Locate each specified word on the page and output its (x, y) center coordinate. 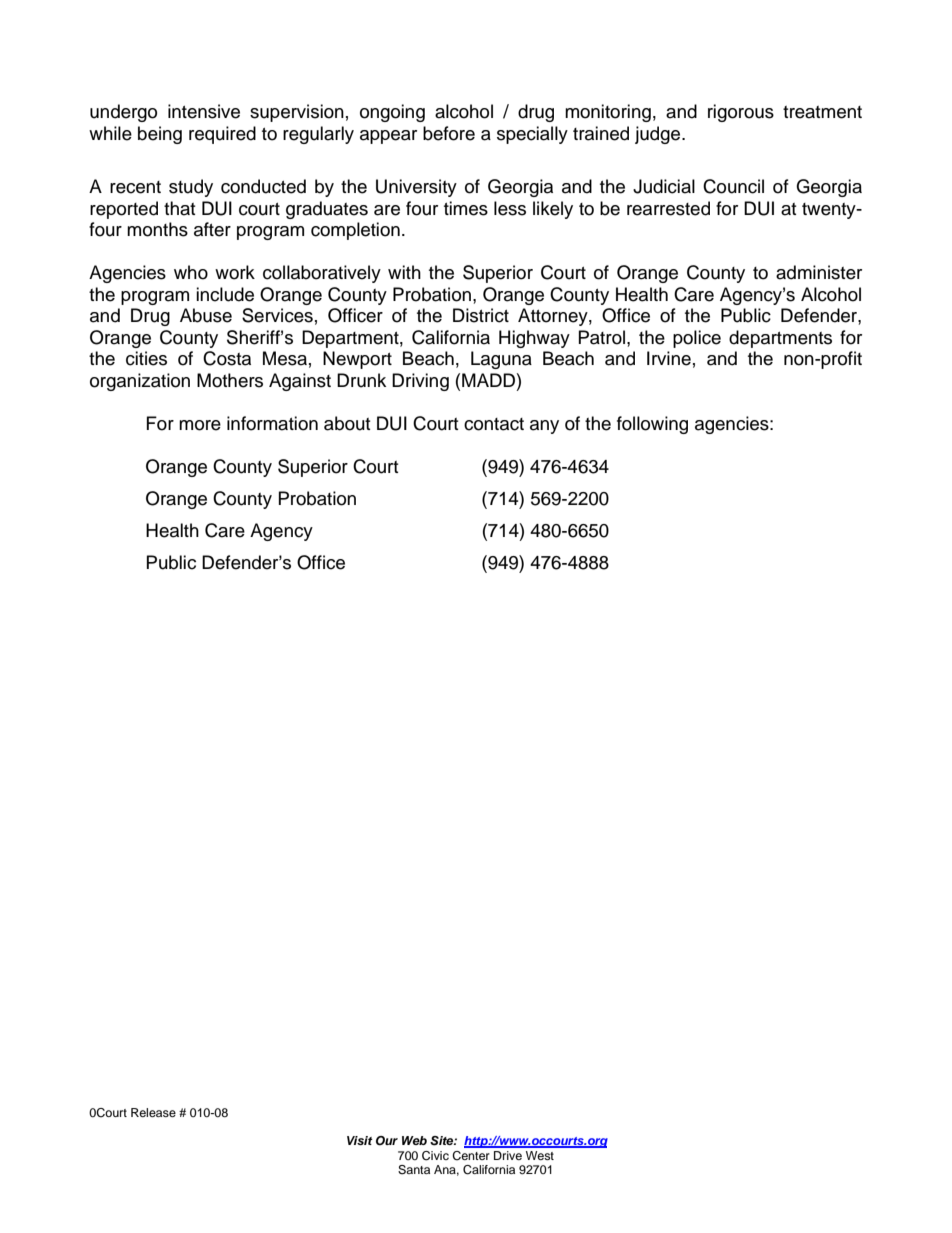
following (652, 425)
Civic (435, 1156)
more (200, 425)
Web (414, 1140)
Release (153, 1112)
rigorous (741, 113)
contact (494, 424)
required (222, 135)
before (449, 133)
